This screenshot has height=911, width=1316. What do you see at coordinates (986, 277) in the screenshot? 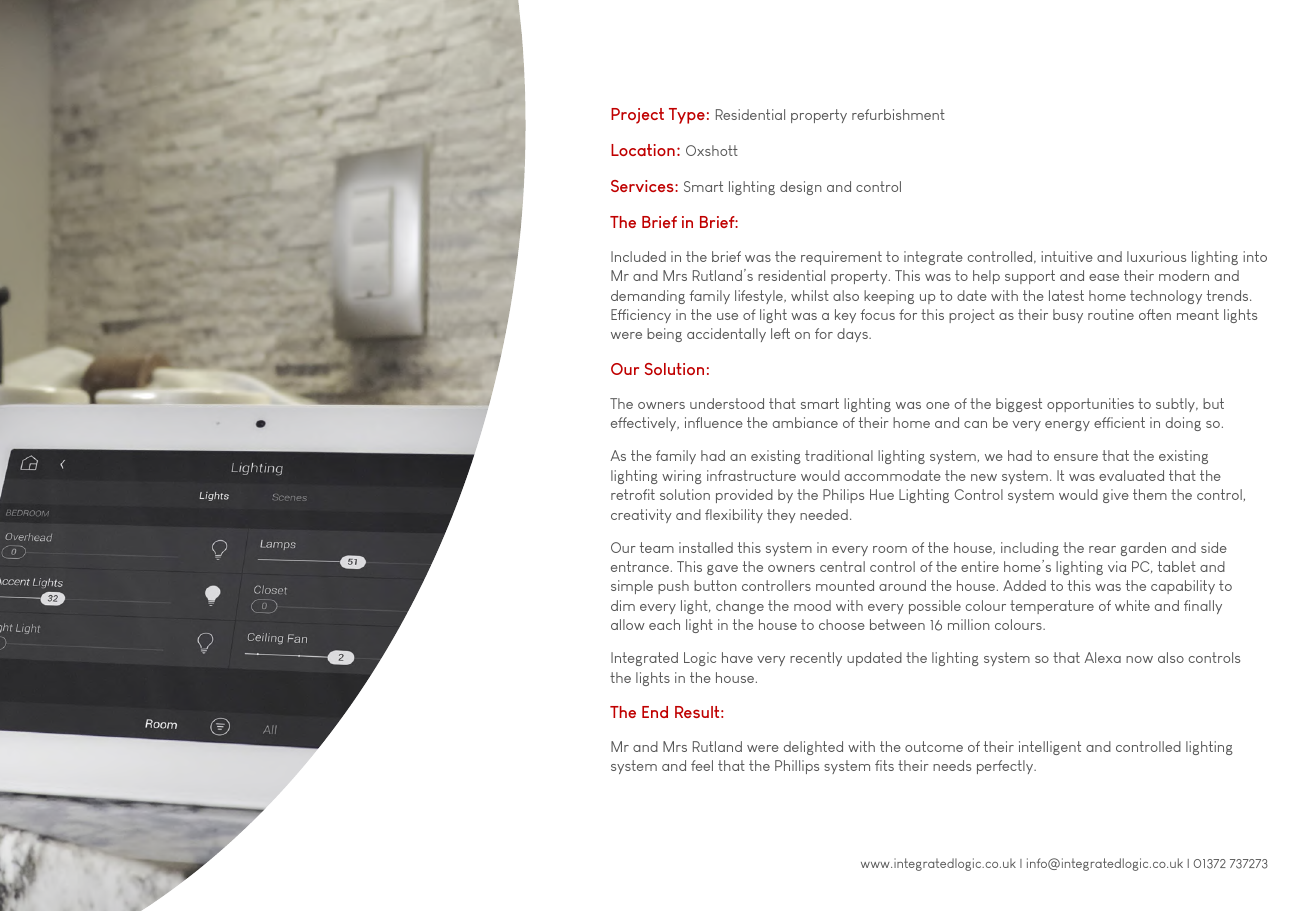
I see `help` at bounding box center [986, 277].
